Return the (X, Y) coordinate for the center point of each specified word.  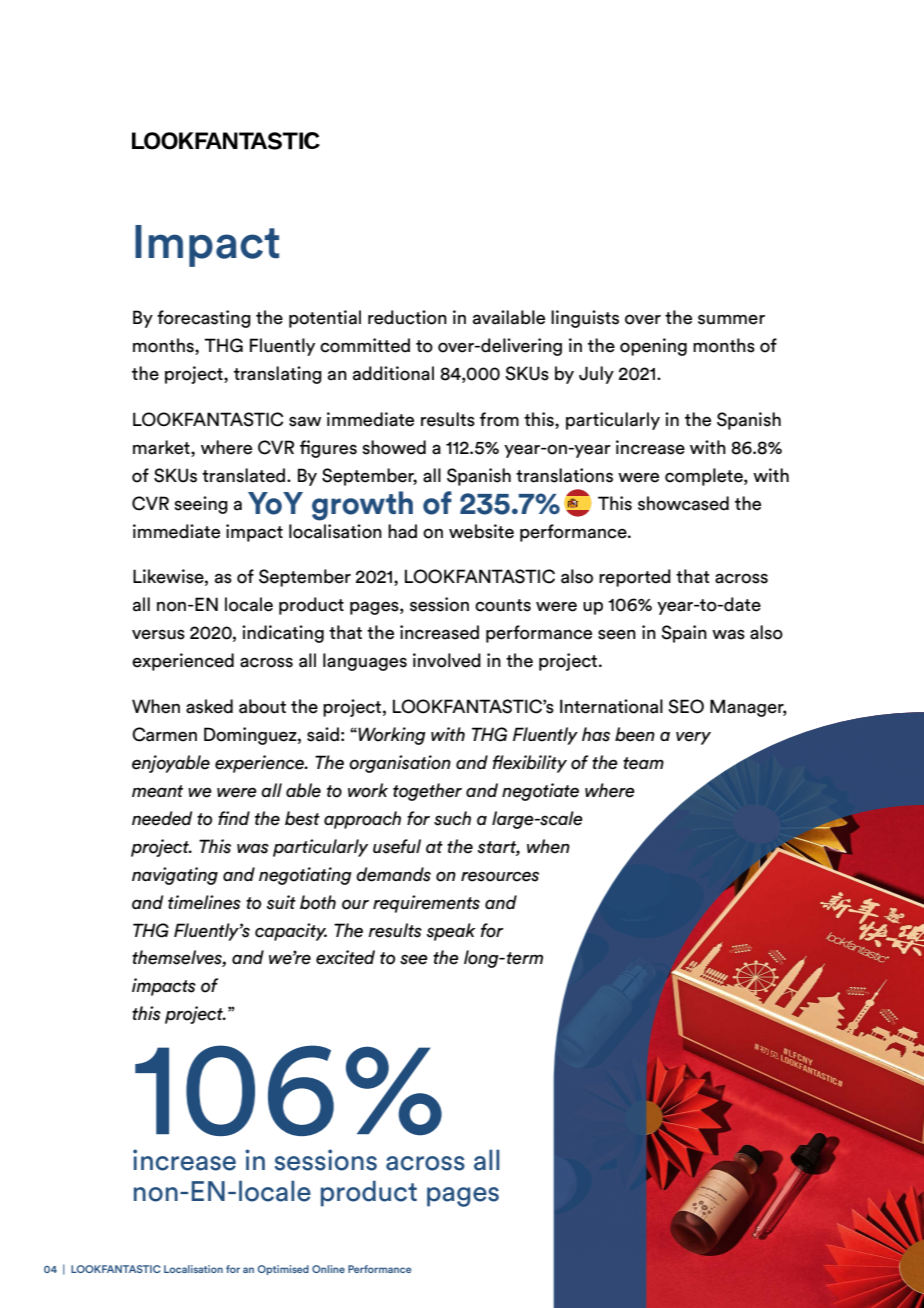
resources (500, 876)
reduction (407, 317)
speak (451, 932)
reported (635, 578)
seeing (201, 505)
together (427, 792)
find (234, 818)
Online (328, 1269)
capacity (291, 932)
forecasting (204, 319)
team (643, 763)
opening (653, 347)
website (481, 531)
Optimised (283, 1270)
